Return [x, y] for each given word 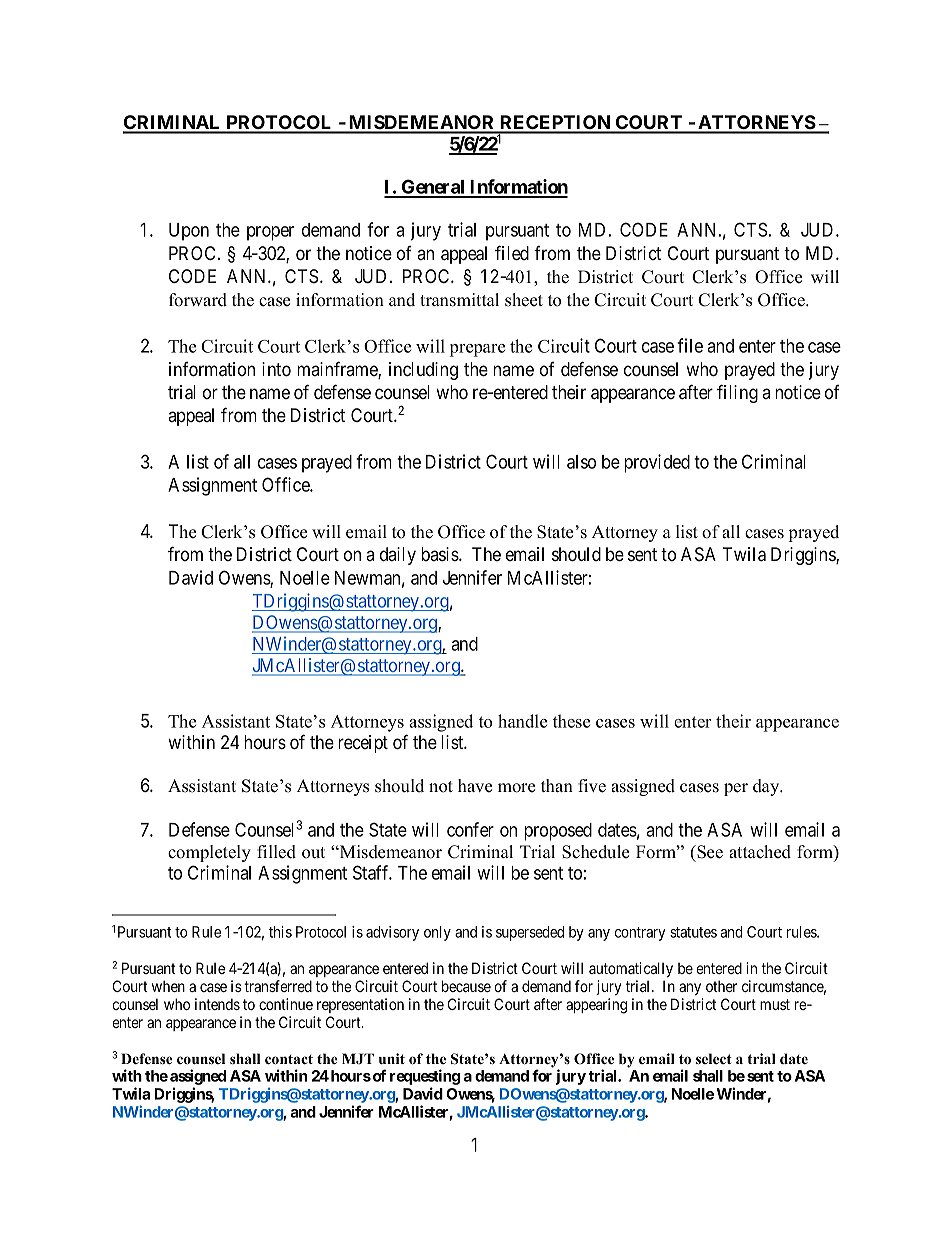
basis [440, 554]
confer [470, 829]
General [433, 188]
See [709, 852]
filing [737, 393]
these [571, 721]
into [276, 369]
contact [289, 1059]
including [423, 371]
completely [209, 853]
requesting [425, 1077]
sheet [524, 300]
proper [270, 233]
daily [398, 556]
